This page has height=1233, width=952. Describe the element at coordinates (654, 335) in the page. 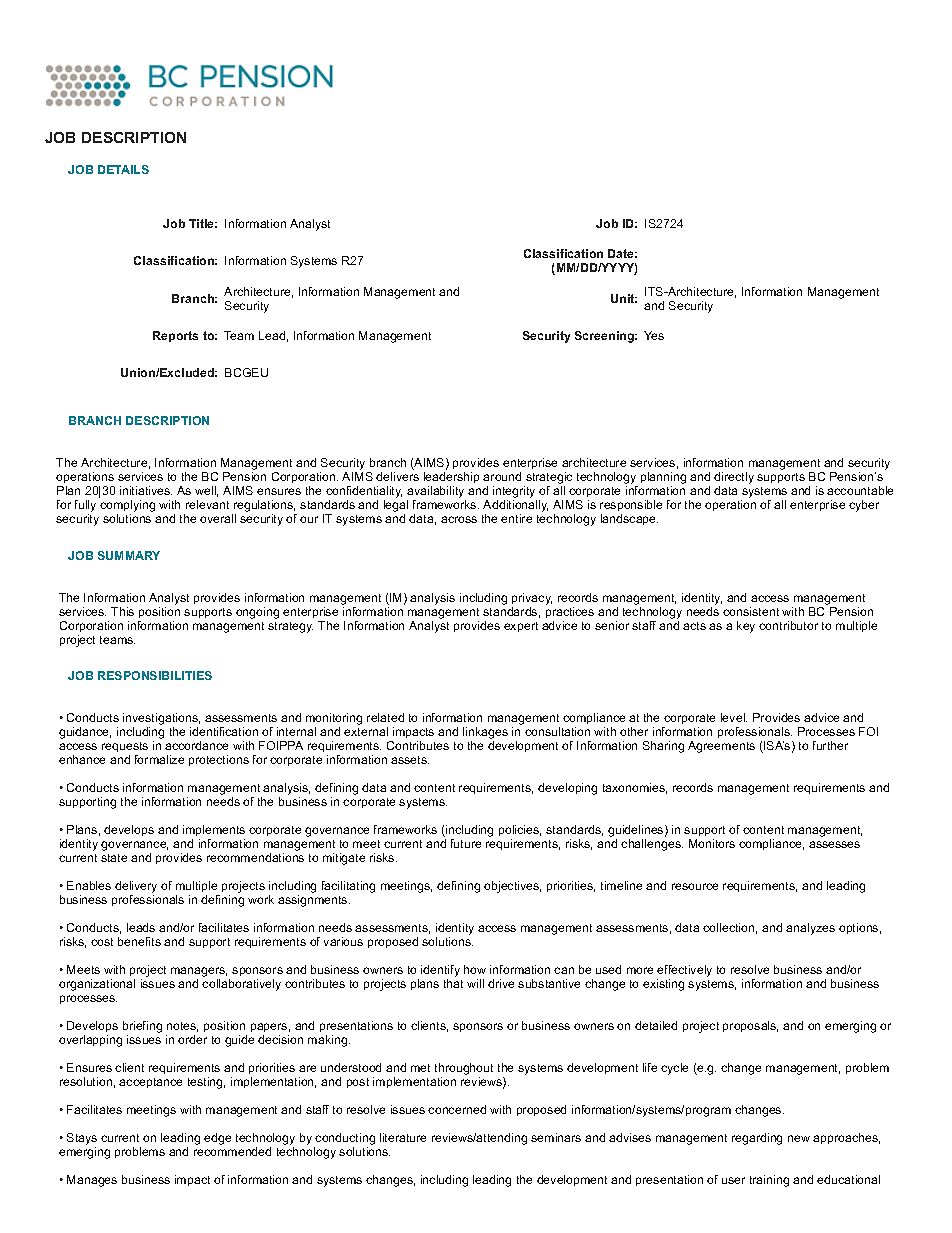

I see `Yes` at that location.
